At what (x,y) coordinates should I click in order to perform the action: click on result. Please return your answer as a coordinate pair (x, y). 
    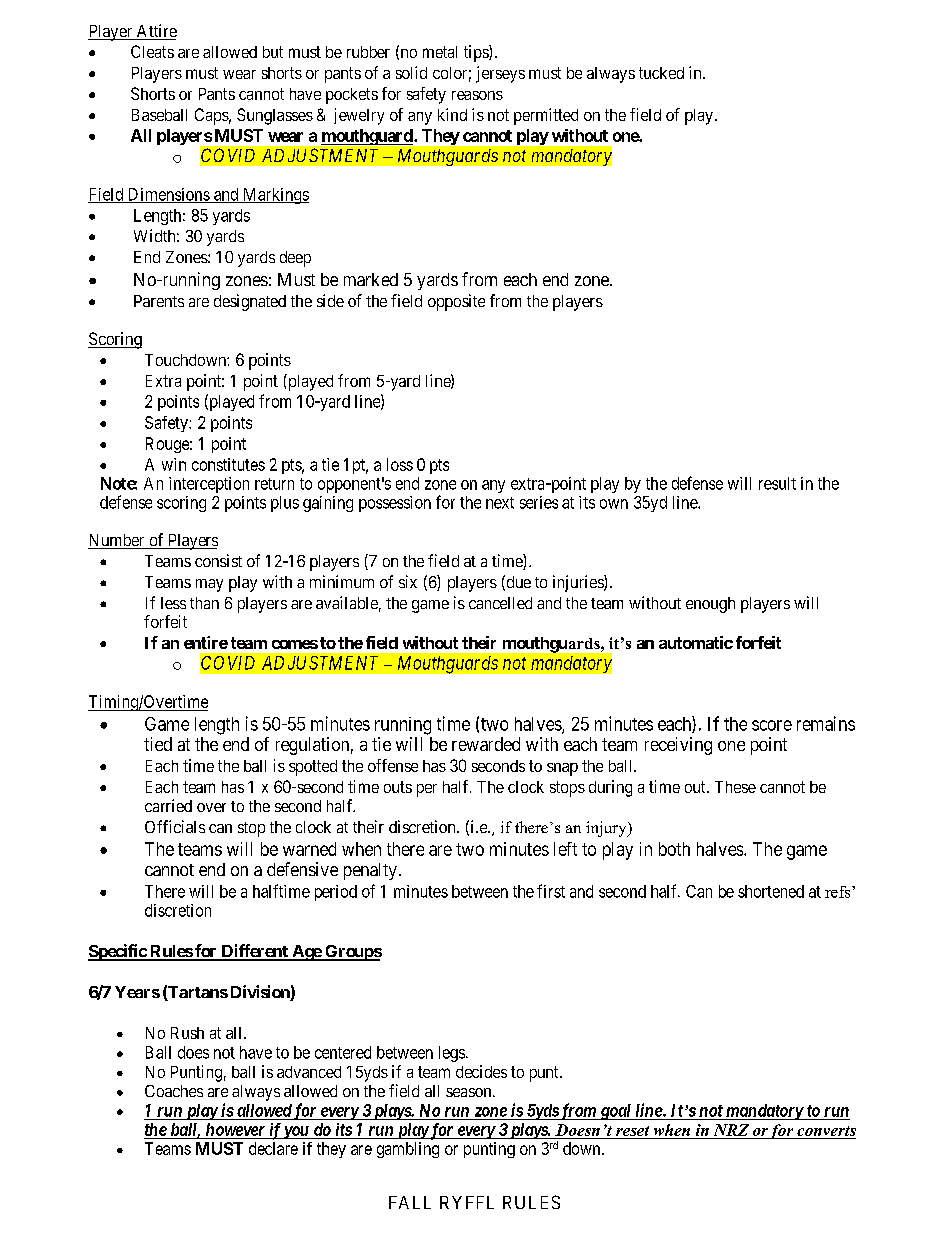
    Looking at the image, I should click on (777, 483).
